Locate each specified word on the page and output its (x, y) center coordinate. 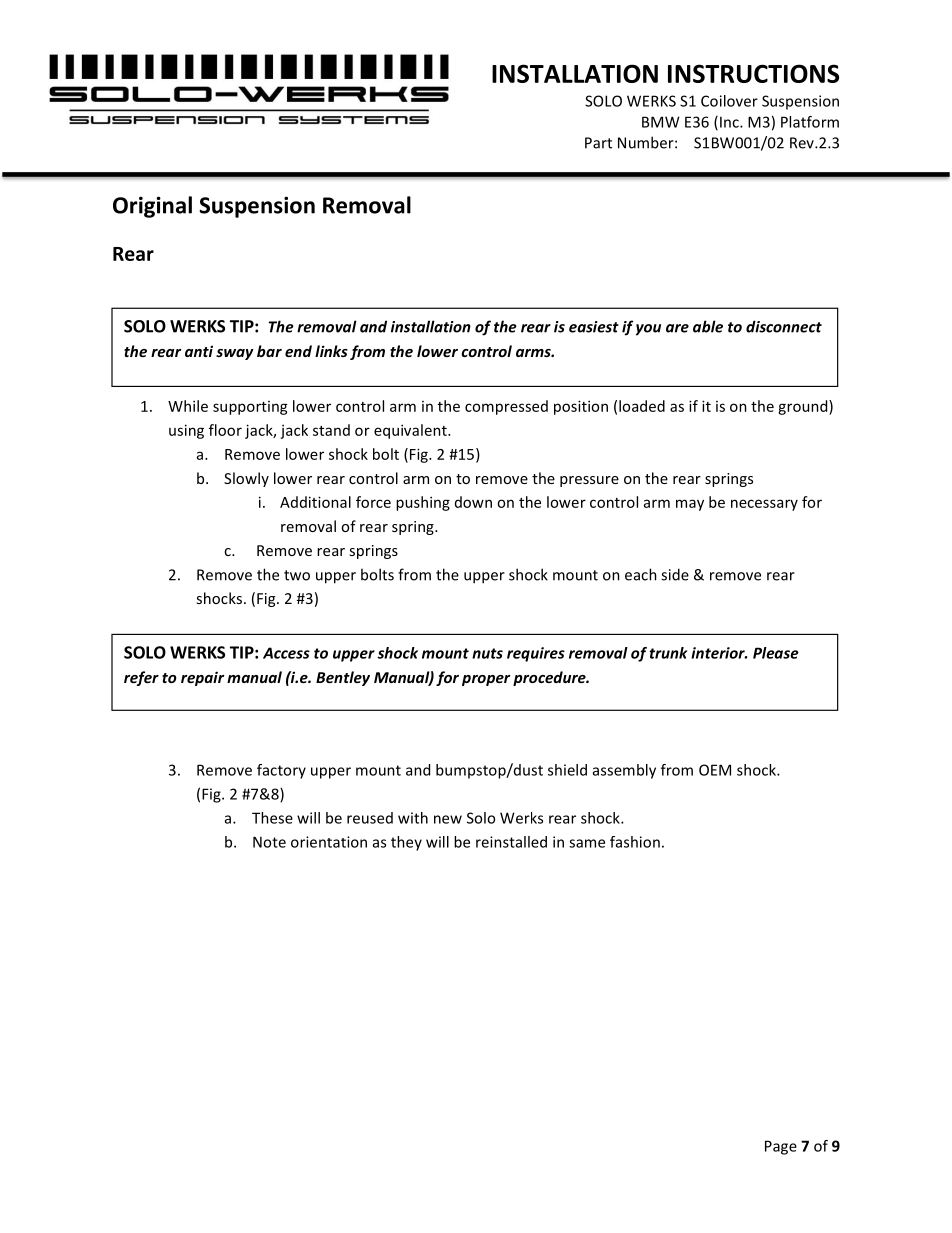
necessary (764, 505)
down (473, 502)
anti (199, 351)
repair (202, 678)
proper (486, 680)
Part (598, 143)
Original (152, 207)
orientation (329, 842)
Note (269, 842)
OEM (715, 770)
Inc (730, 122)
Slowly (246, 479)
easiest (594, 327)
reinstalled (511, 842)
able (708, 326)
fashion (635, 842)
